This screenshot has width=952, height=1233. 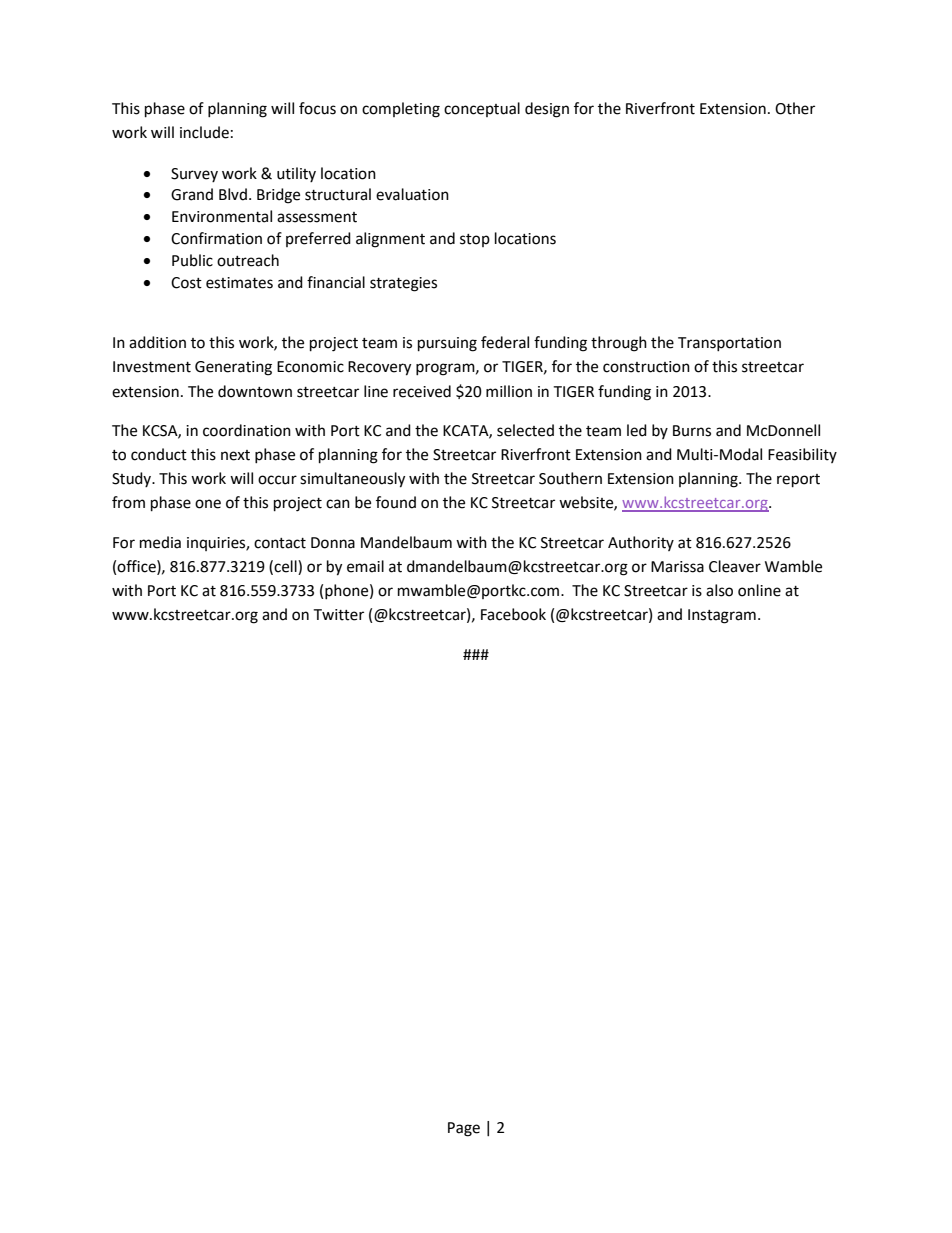 I want to click on email, so click(x=365, y=566).
